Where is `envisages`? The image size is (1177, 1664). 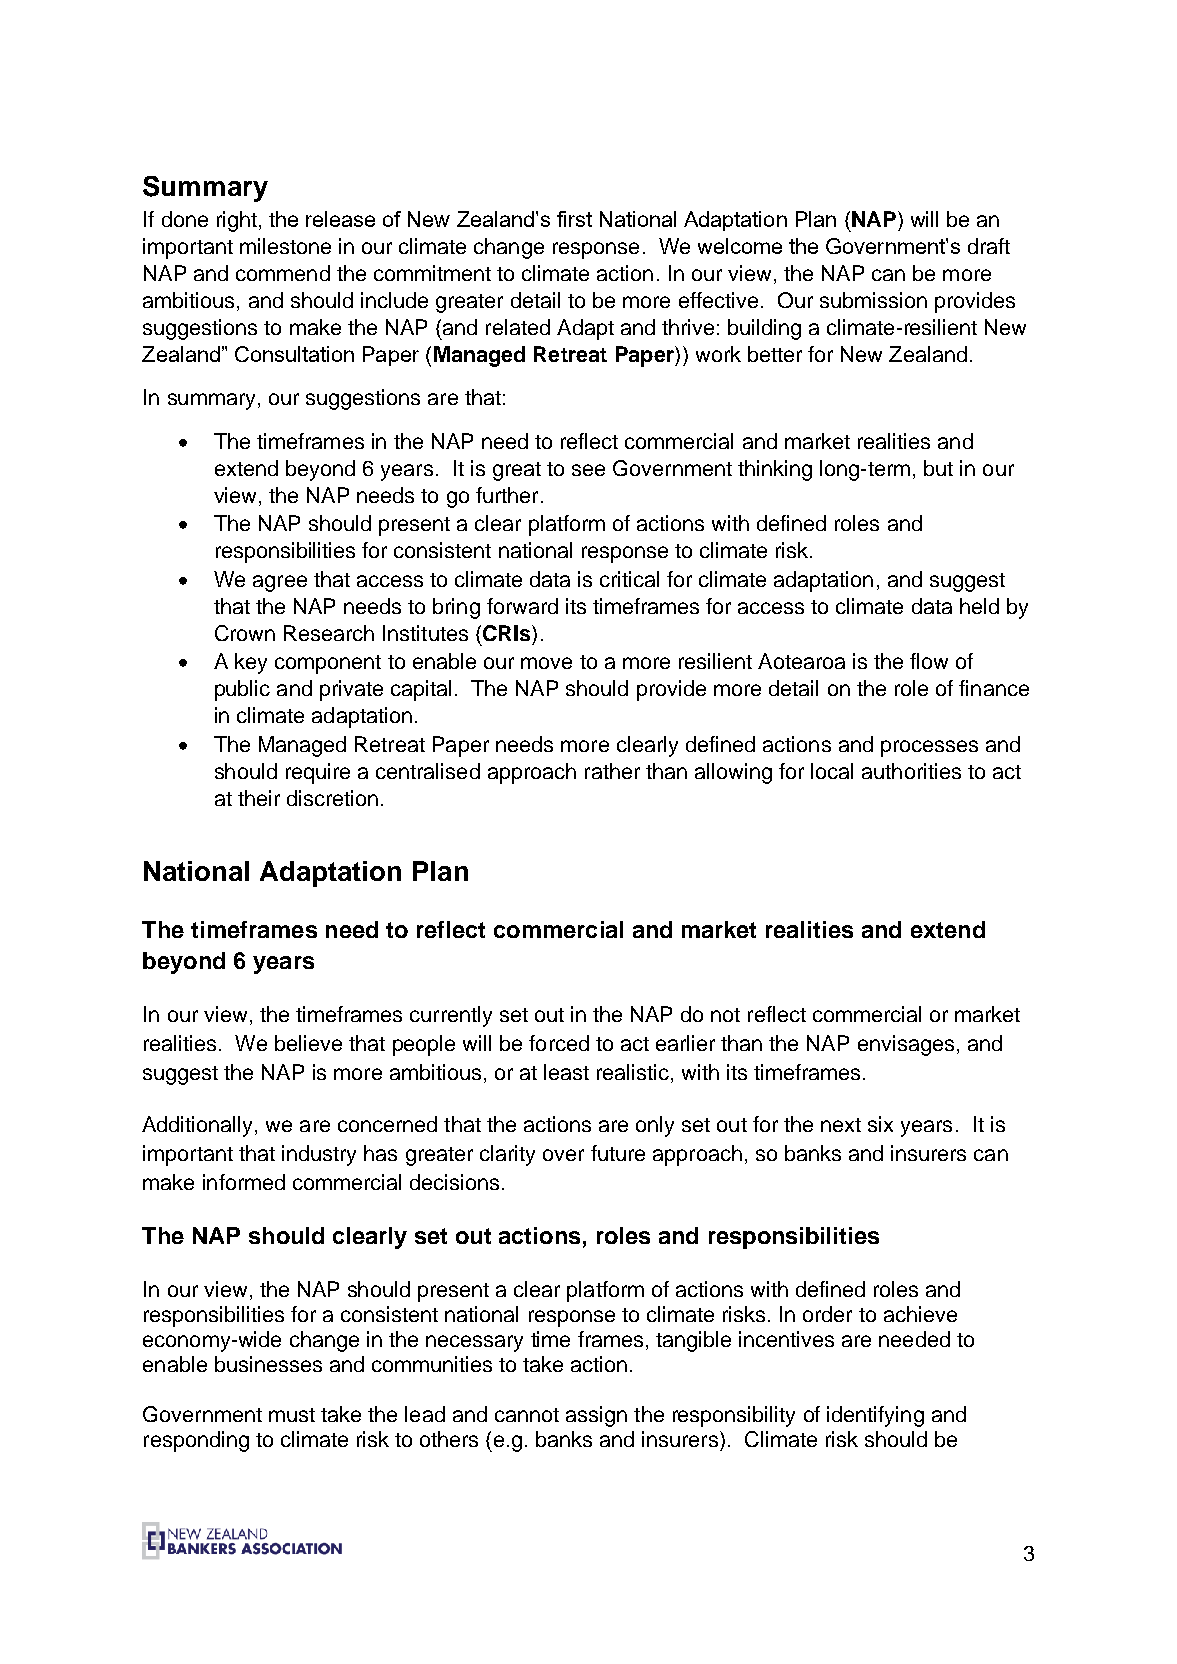
envisages is located at coordinates (906, 1045).
